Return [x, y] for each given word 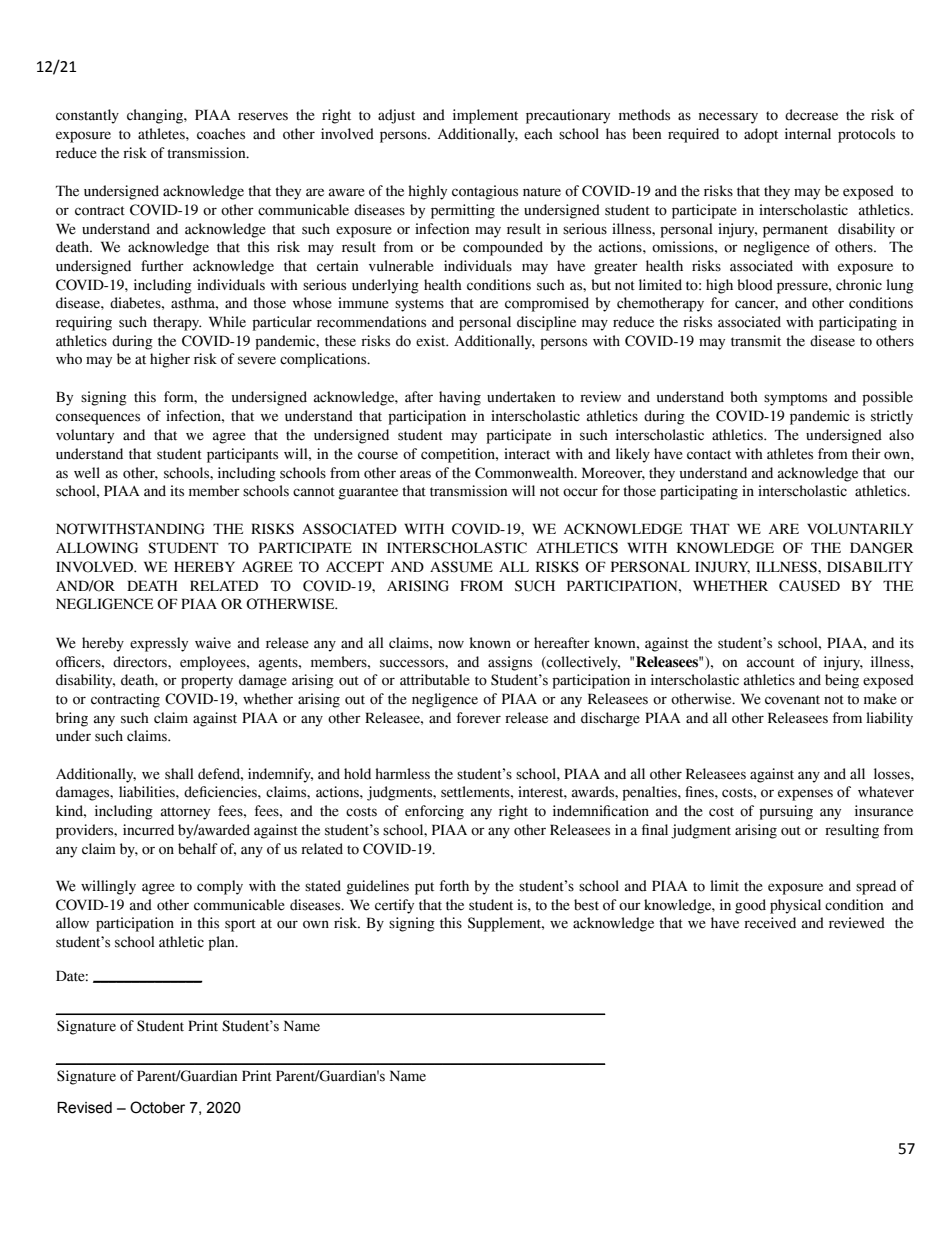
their [866, 454]
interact [527, 454]
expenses [805, 795]
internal [808, 134]
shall [179, 774]
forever [479, 718]
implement [485, 116]
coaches [221, 134]
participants [242, 455]
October [157, 1107]
